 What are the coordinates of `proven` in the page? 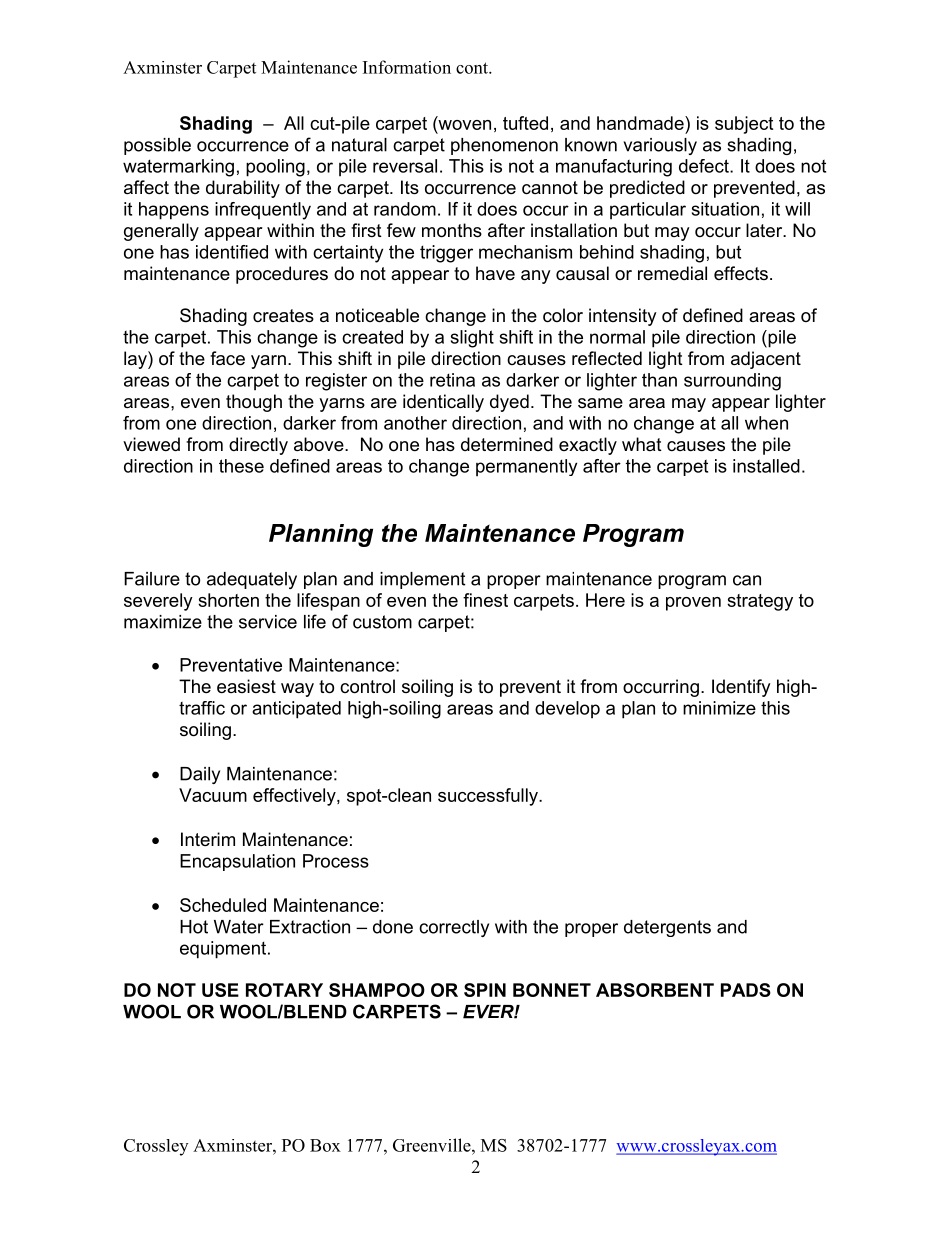 It's located at (693, 604).
